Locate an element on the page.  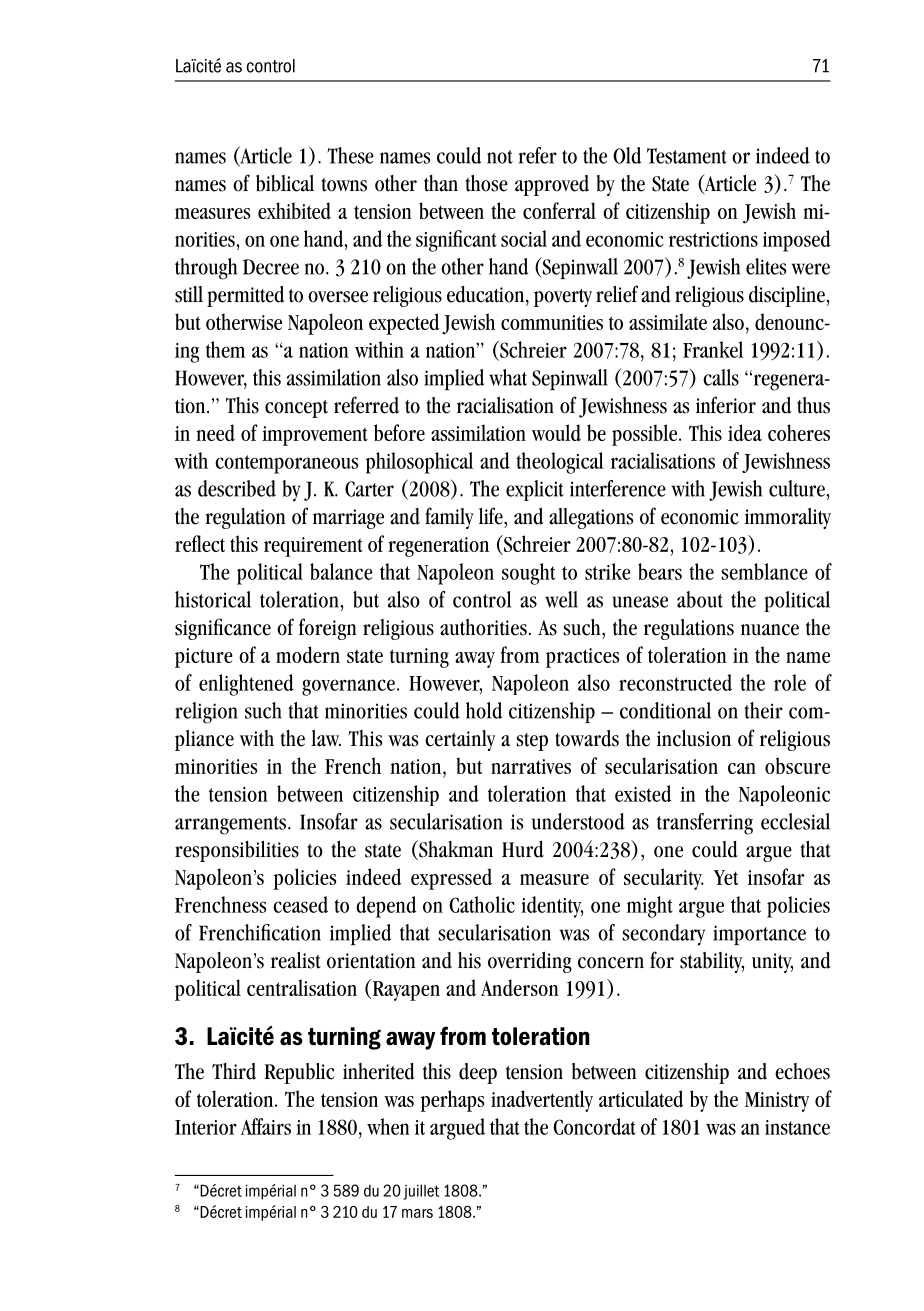
their is located at coordinates (763, 710).
